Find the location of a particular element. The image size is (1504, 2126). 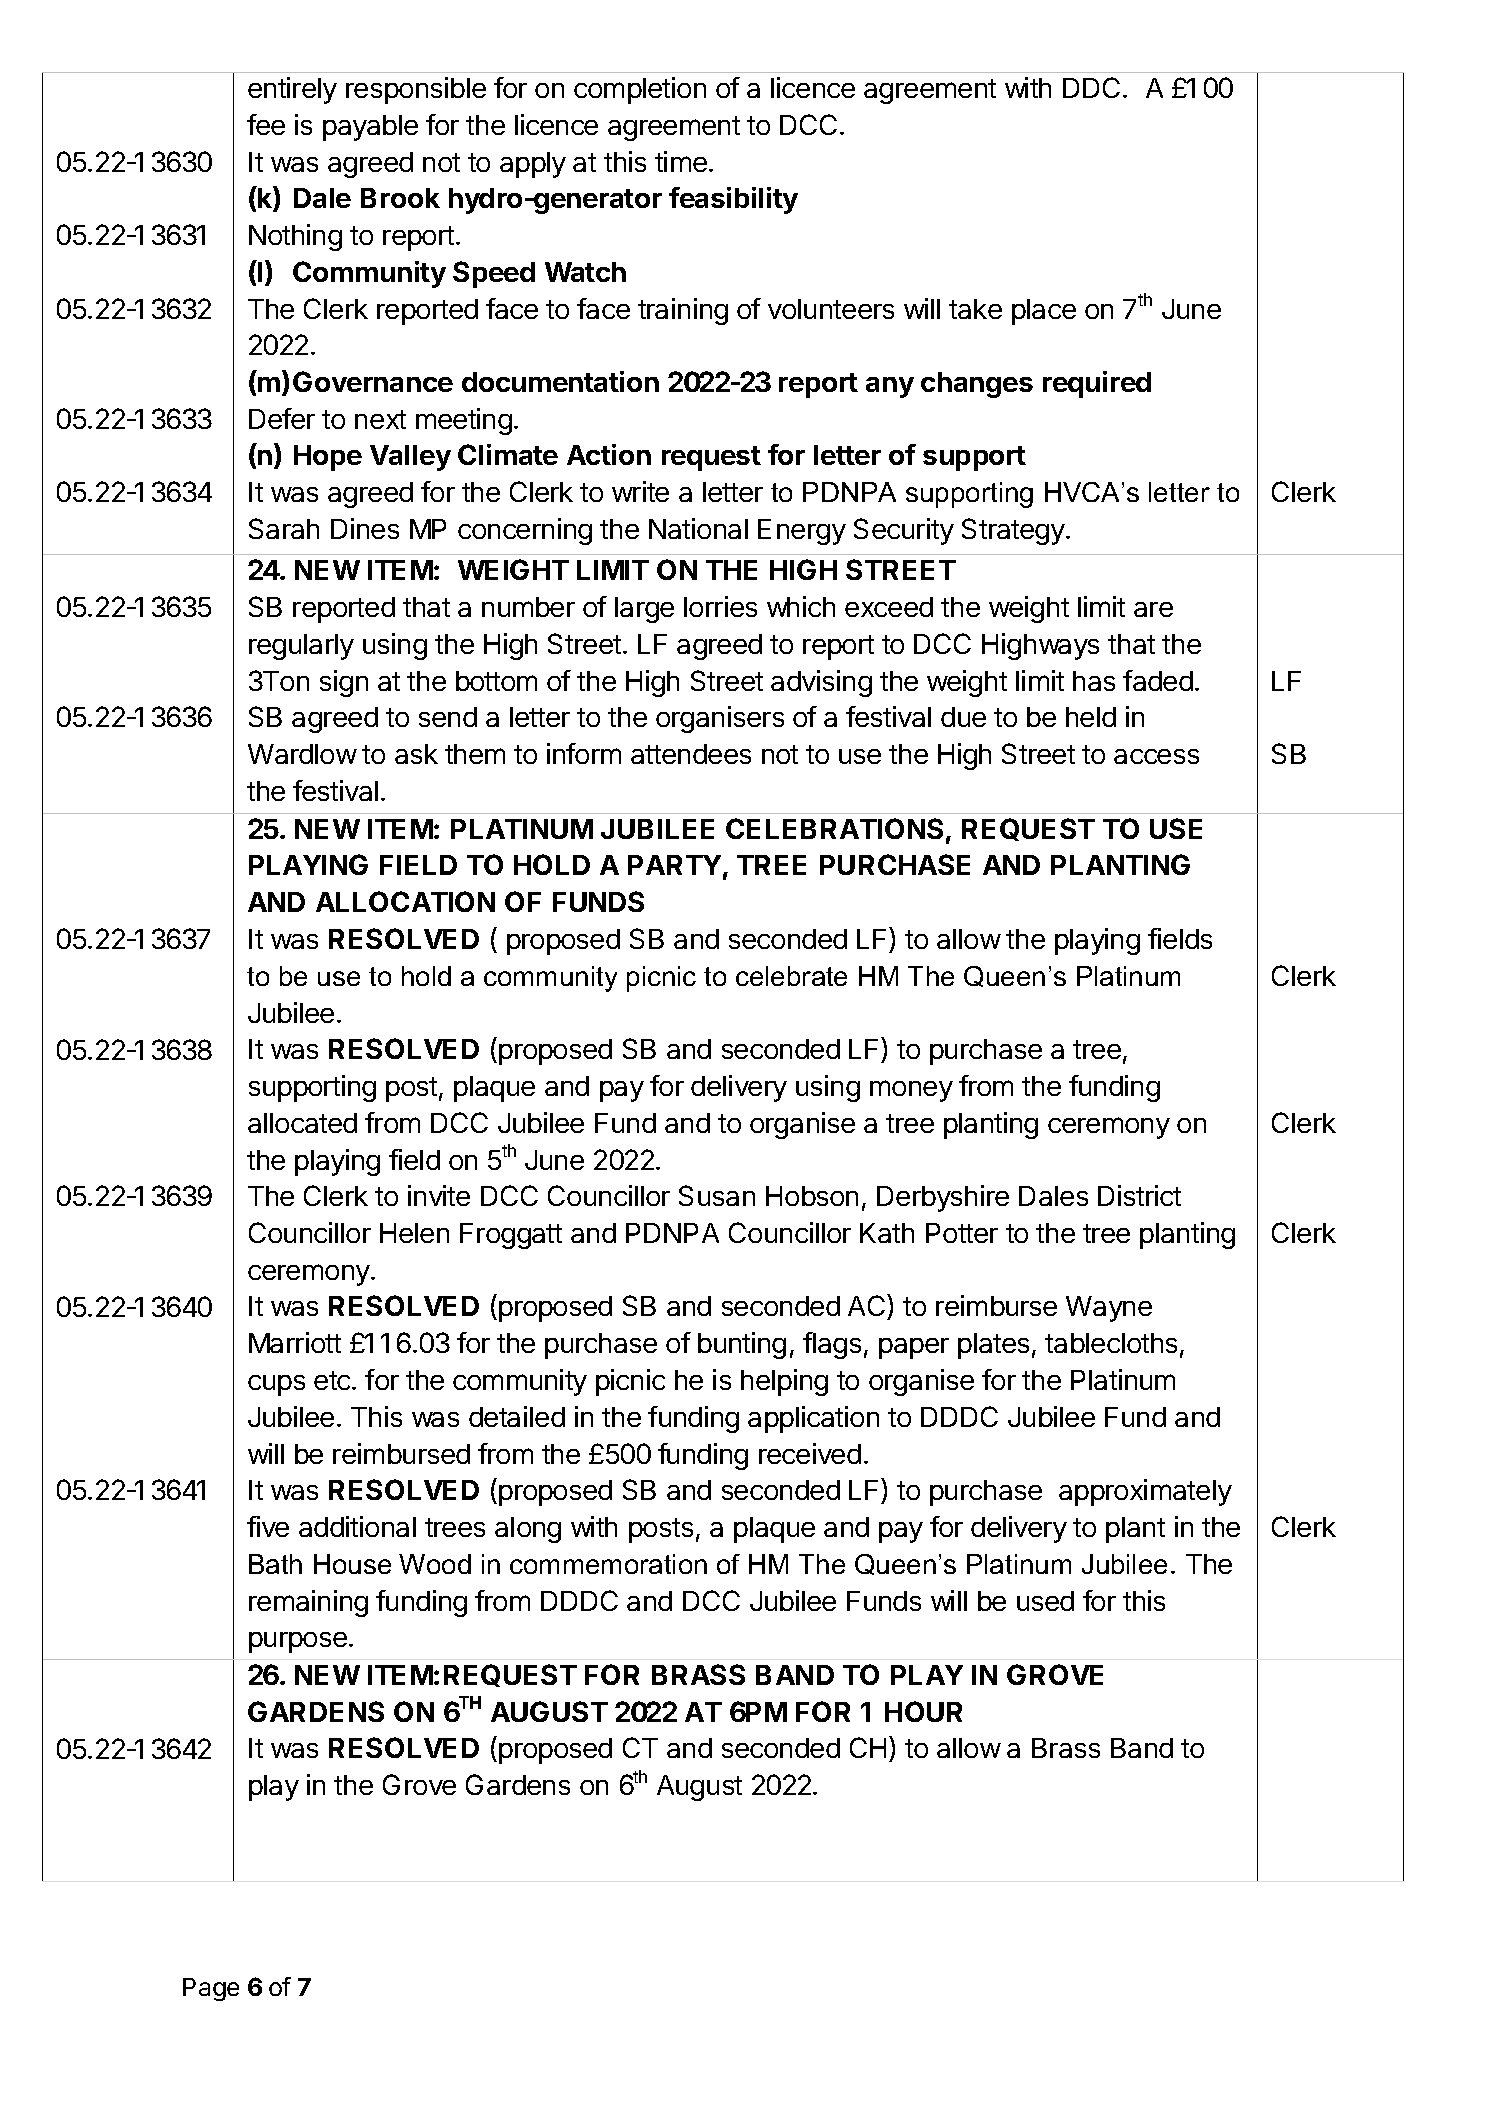

time is located at coordinates (681, 161).
